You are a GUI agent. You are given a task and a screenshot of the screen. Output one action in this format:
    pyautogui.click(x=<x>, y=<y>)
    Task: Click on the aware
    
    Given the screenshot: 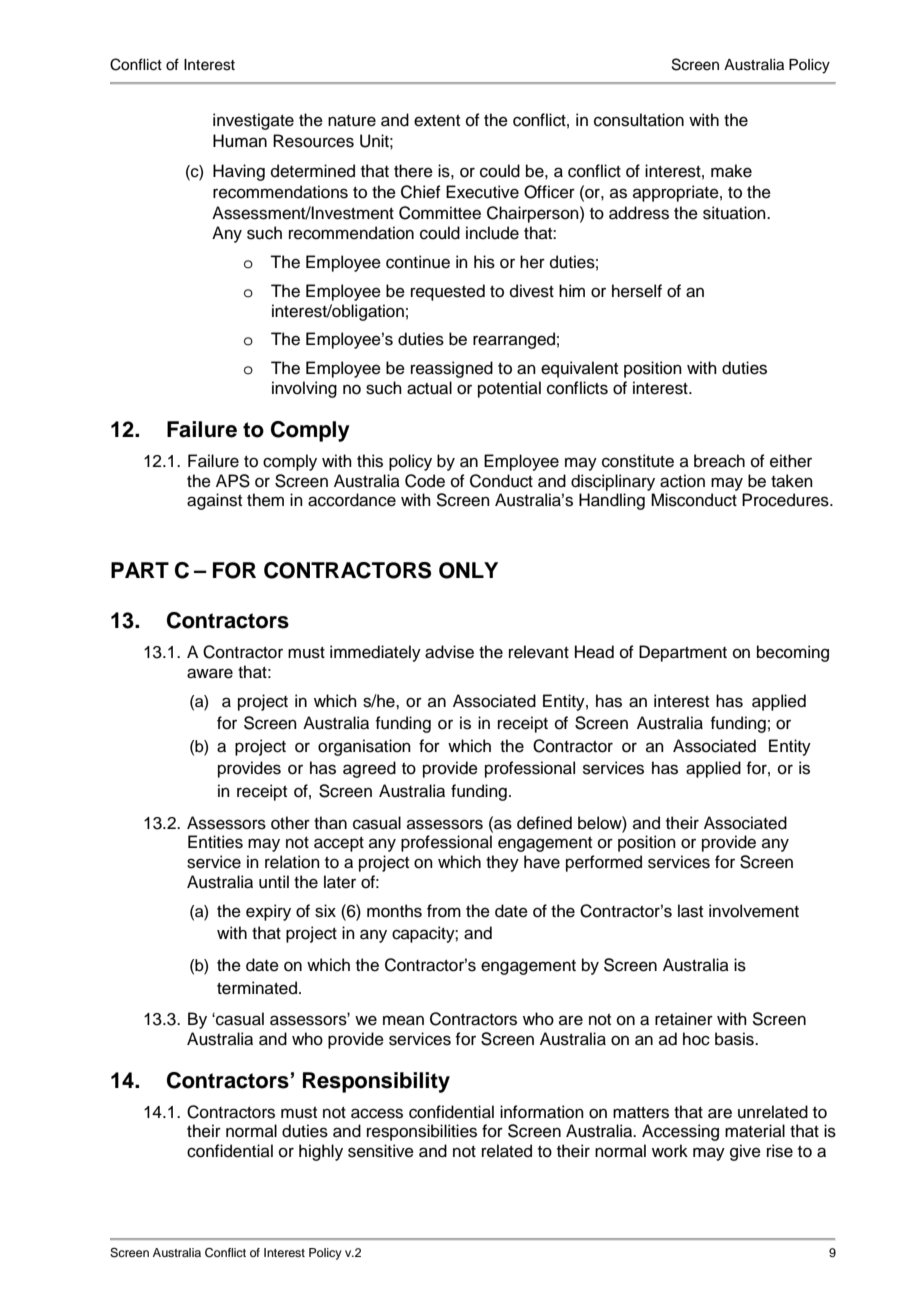 What is the action you would take?
    pyautogui.click(x=210, y=673)
